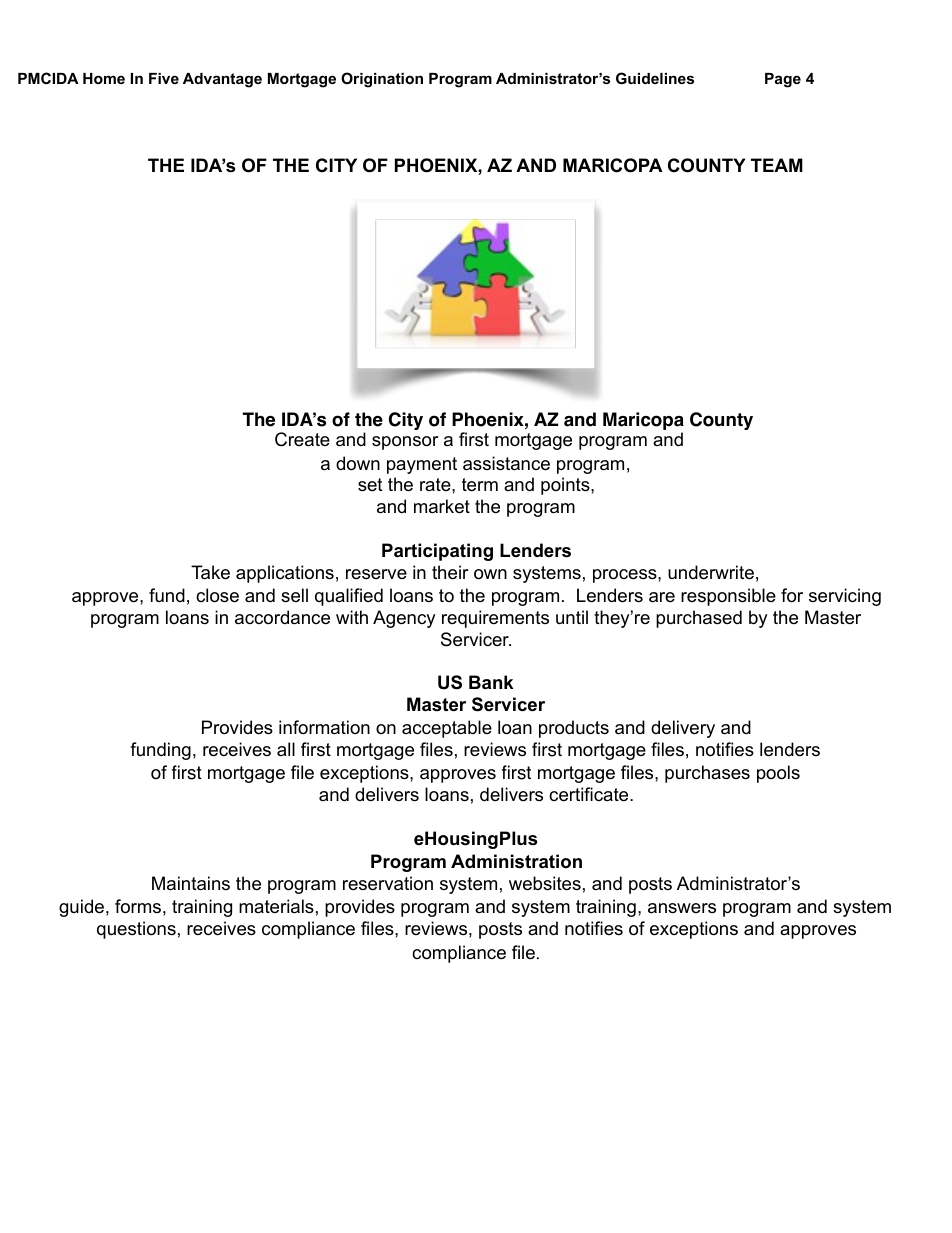  Describe the element at coordinates (450, 572) in the screenshot. I see `their` at that location.
